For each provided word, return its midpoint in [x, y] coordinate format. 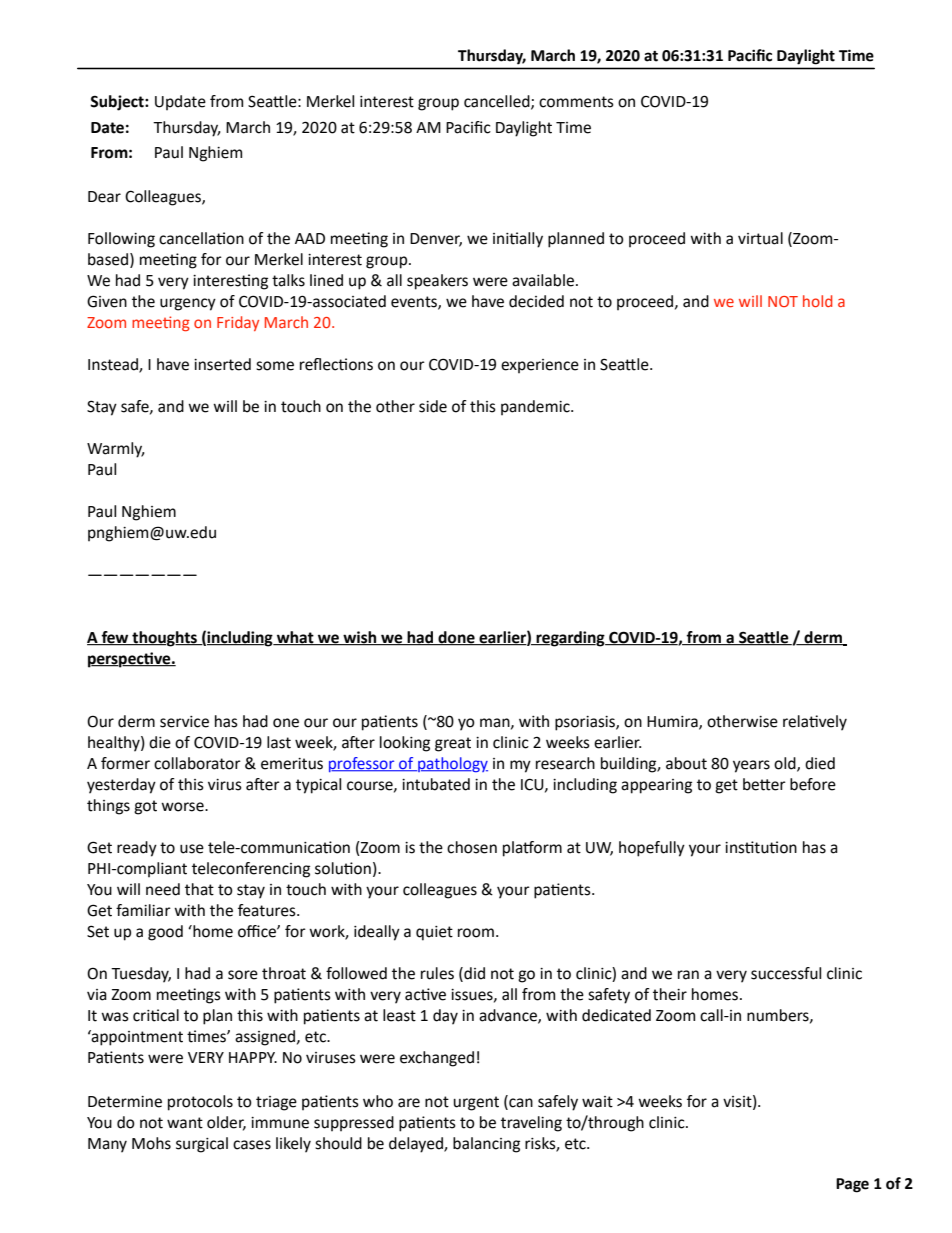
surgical [202, 1145]
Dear [104, 197]
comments [576, 102]
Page [852, 1185]
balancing [486, 1145]
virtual [760, 238]
